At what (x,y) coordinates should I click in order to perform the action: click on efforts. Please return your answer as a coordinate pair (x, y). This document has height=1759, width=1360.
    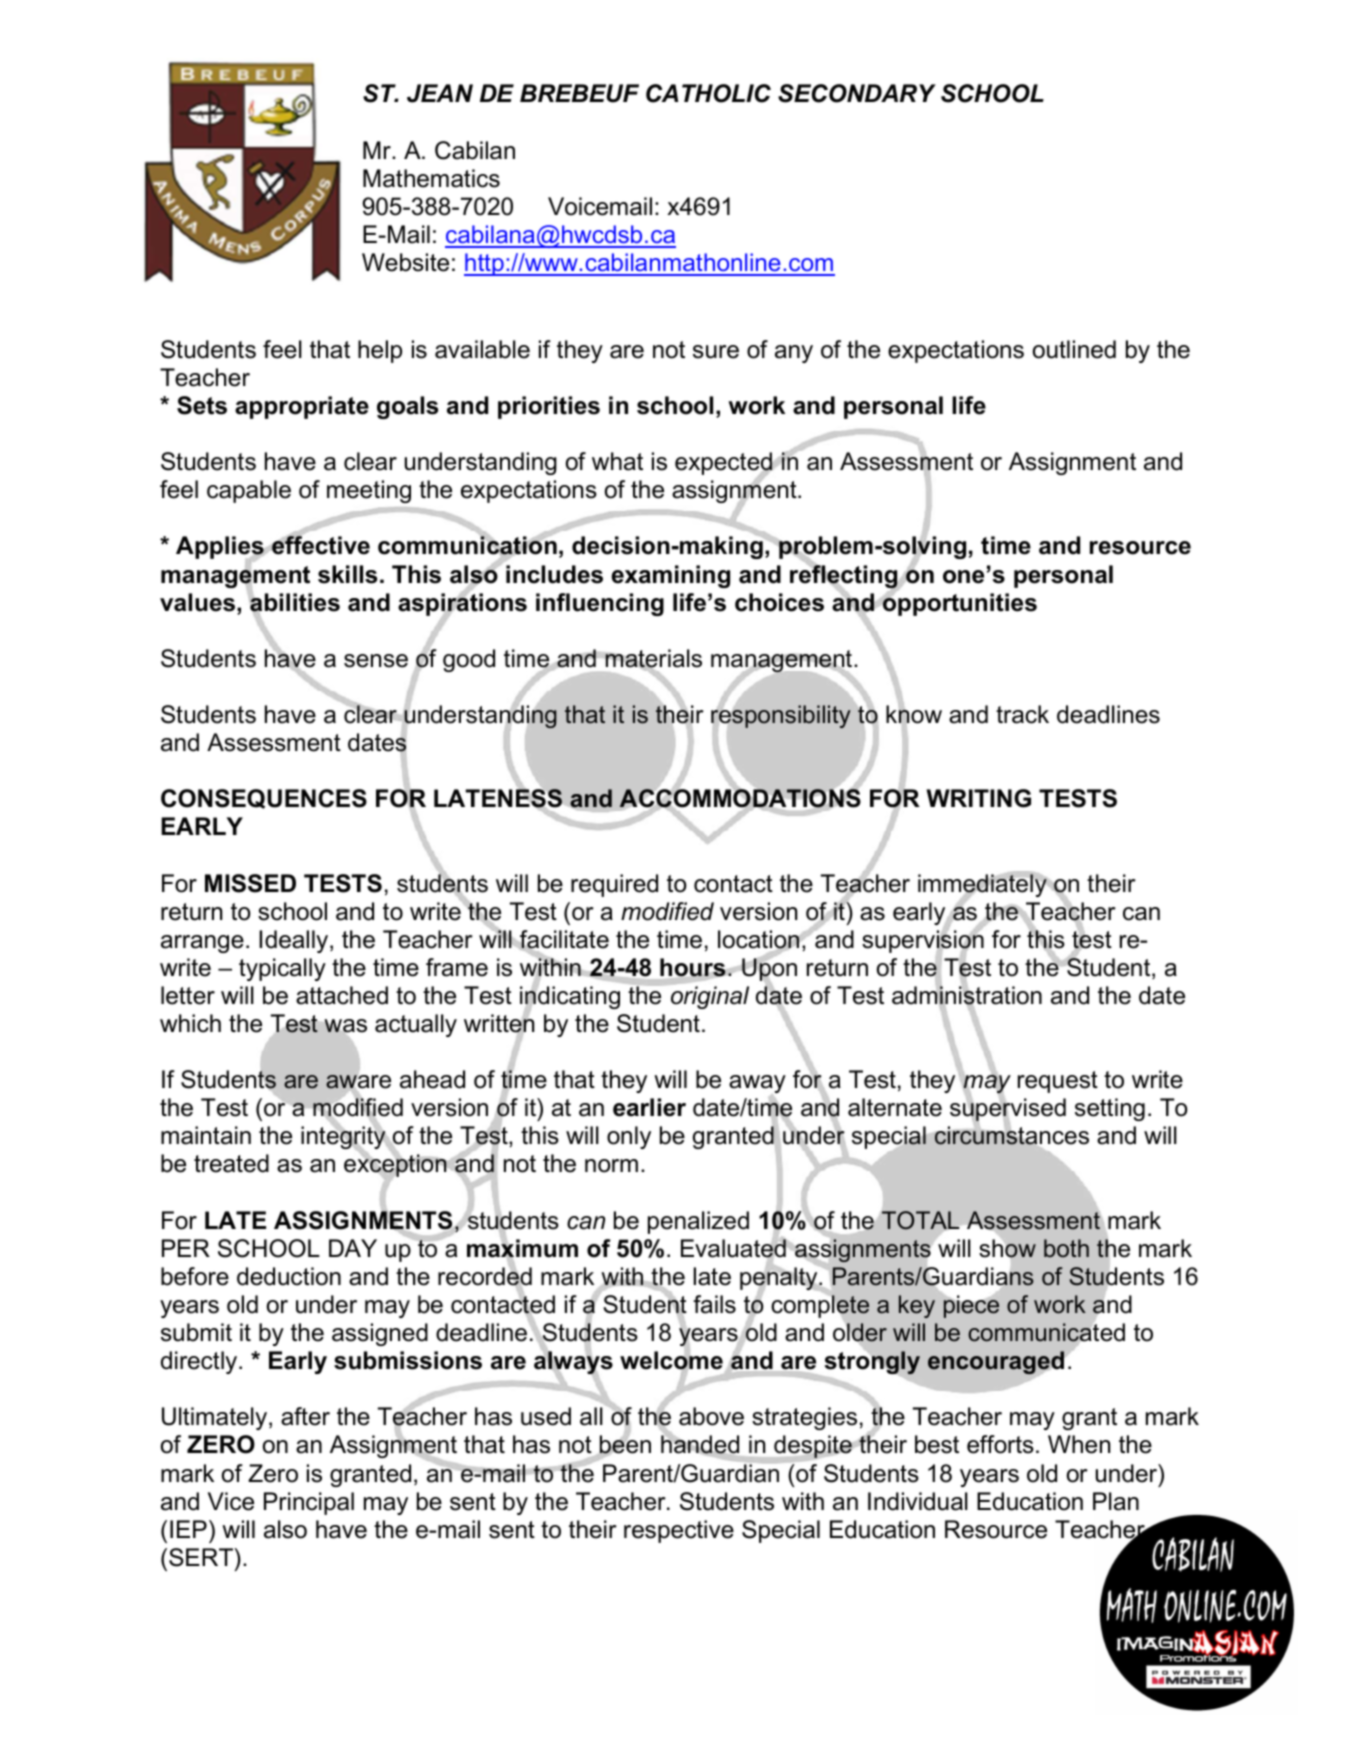
    Looking at the image, I should click on (1000, 1444).
